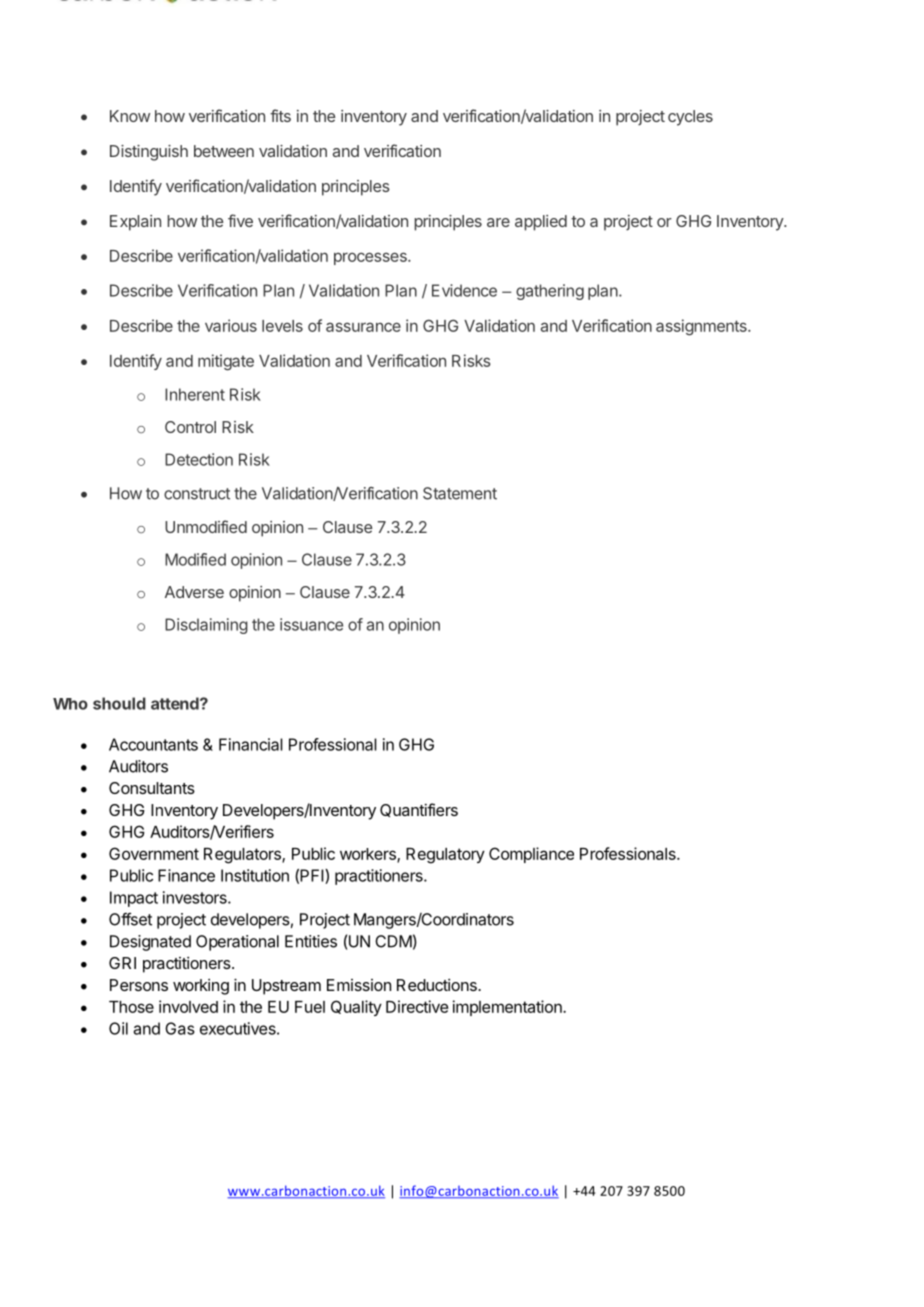 The height and width of the page is (1307, 924). Describe the element at coordinates (195, 394) in the page. I see `Inherent` at that location.
